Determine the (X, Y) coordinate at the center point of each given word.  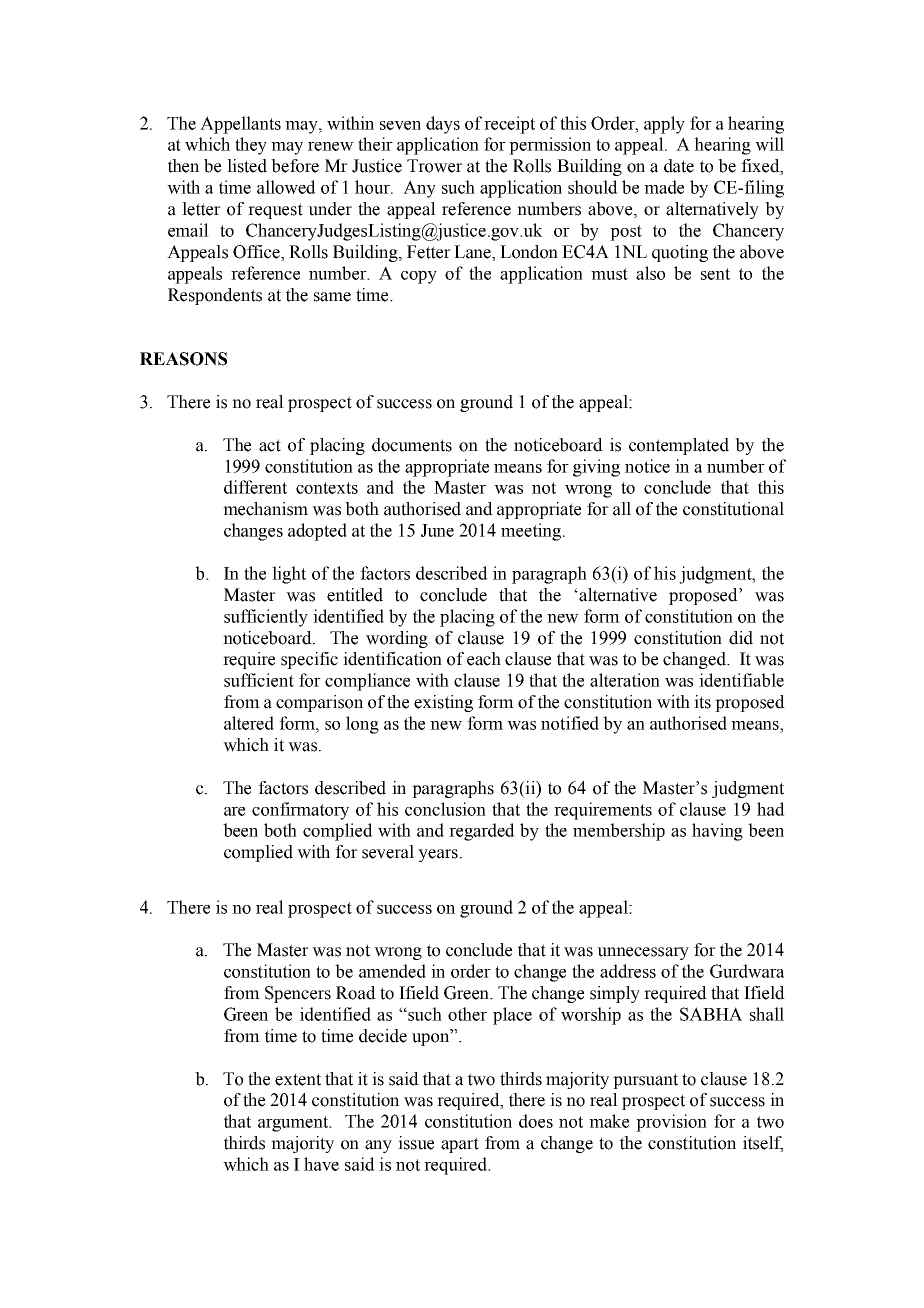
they (251, 146)
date (679, 166)
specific (309, 660)
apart (460, 1145)
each (484, 659)
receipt (509, 125)
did (741, 638)
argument (294, 1124)
